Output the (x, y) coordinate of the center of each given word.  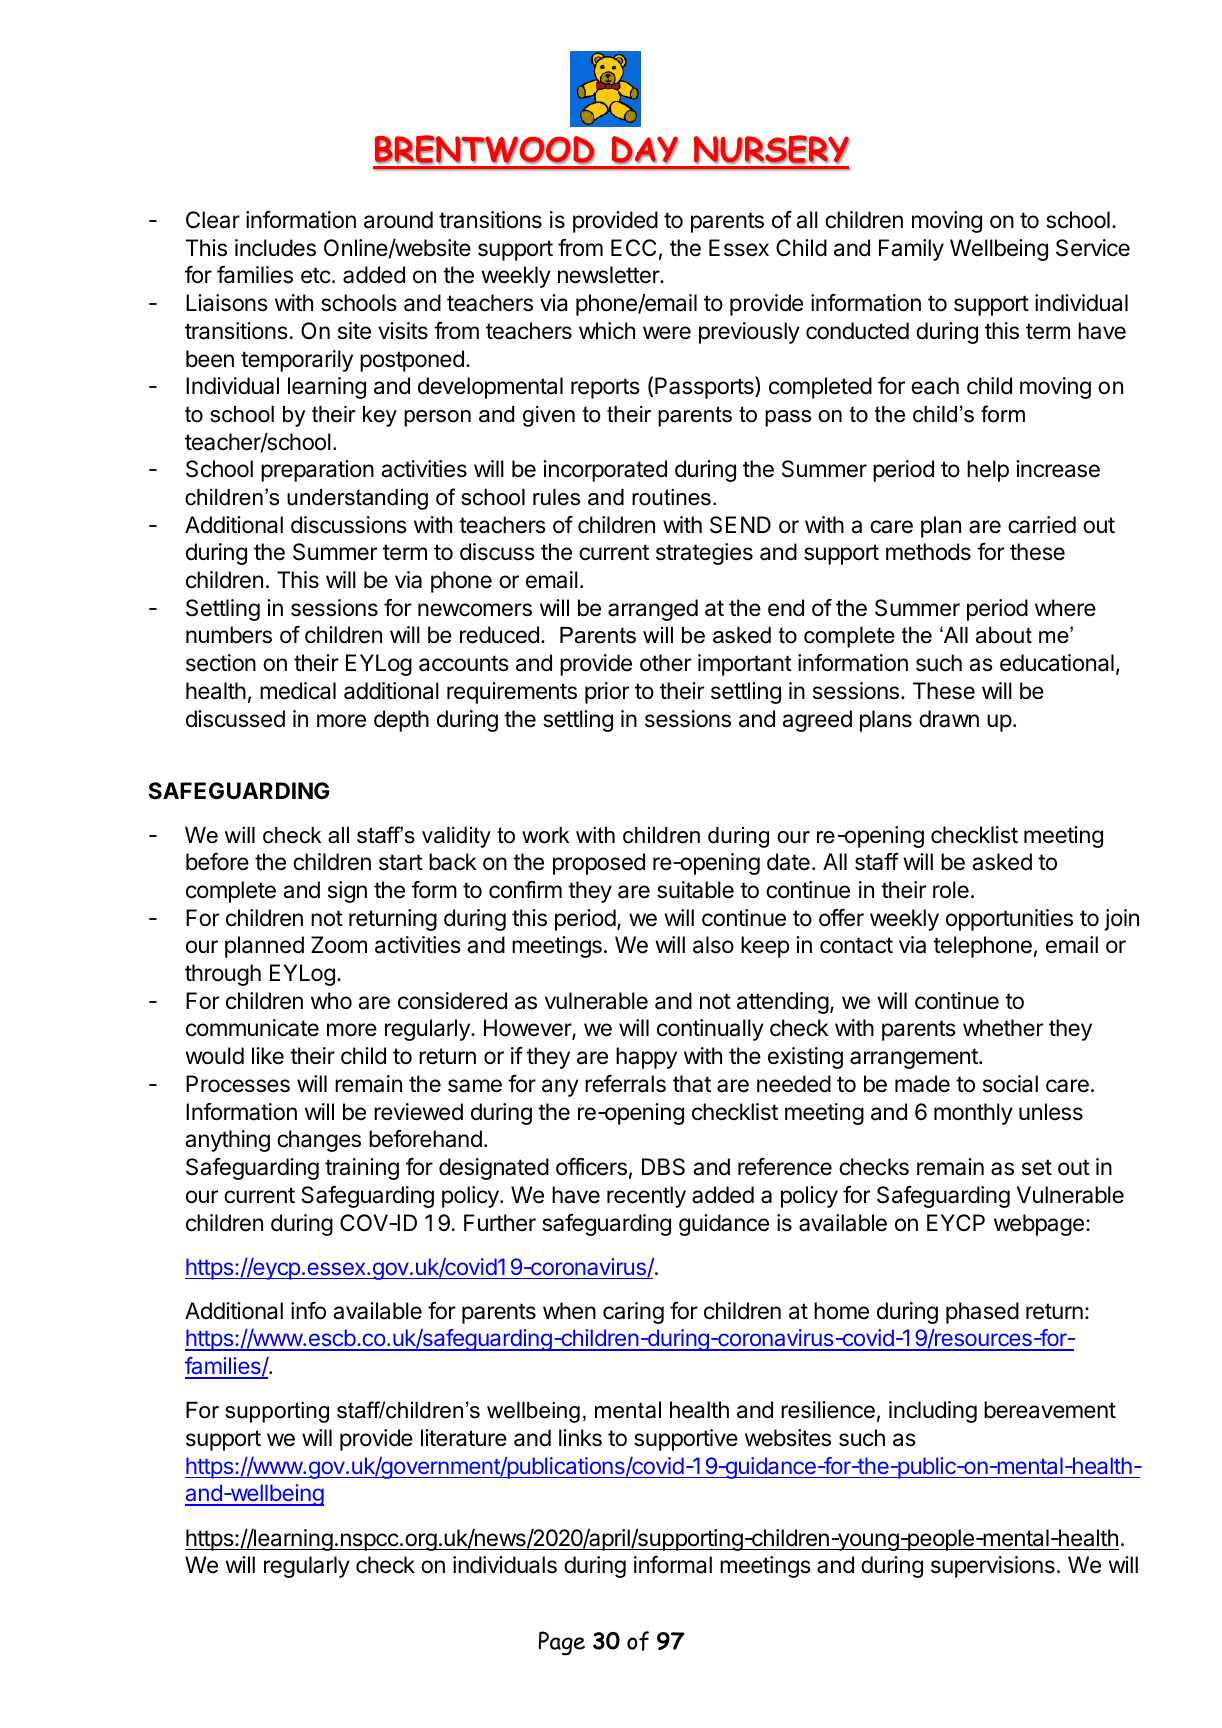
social (1010, 1084)
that (692, 1084)
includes (275, 248)
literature (464, 1438)
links (580, 1438)
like (268, 1056)
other (666, 663)
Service (1093, 248)
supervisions (993, 1567)
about (1004, 635)
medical (298, 691)
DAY (645, 150)
